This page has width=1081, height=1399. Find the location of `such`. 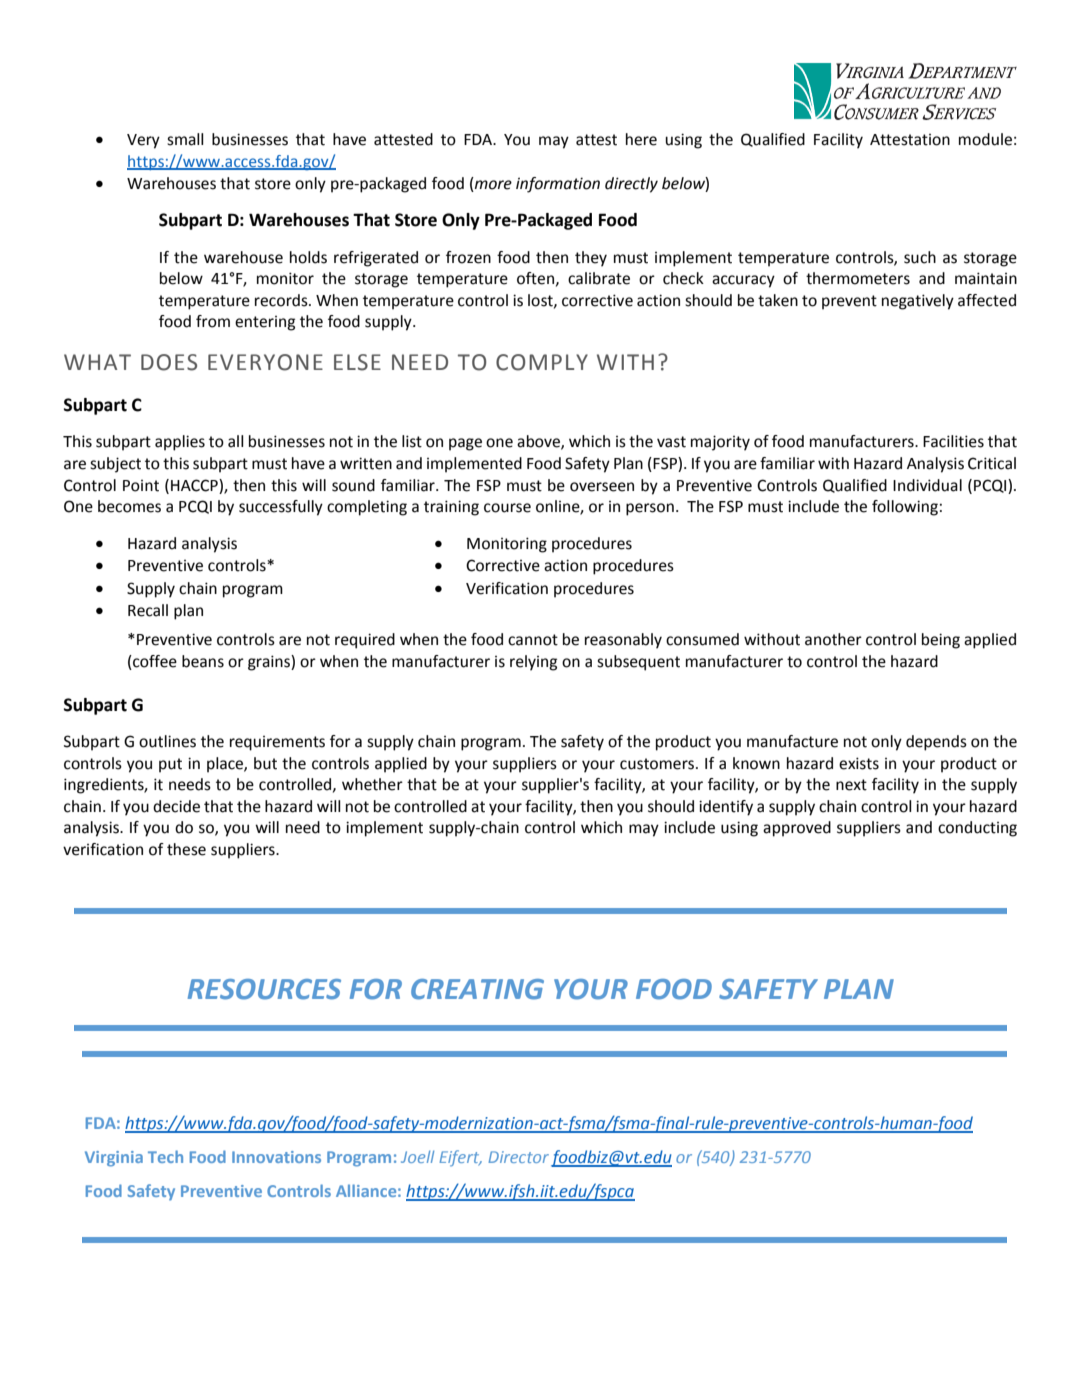

such is located at coordinates (920, 257).
